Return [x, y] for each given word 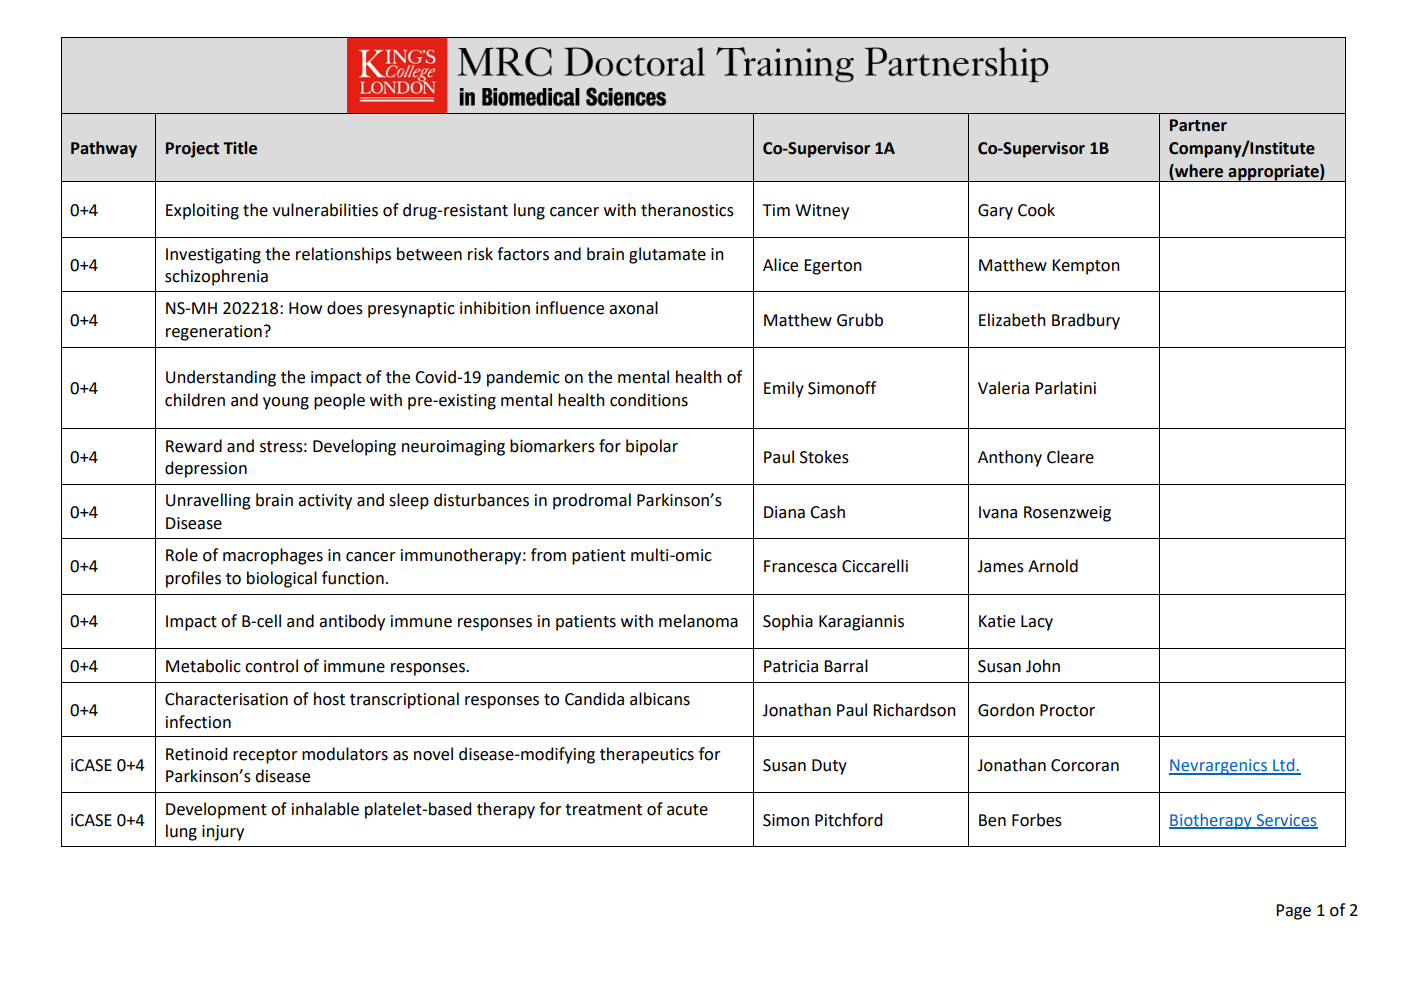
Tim [776, 210]
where [1198, 171]
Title [240, 148]
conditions [649, 400]
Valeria [1003, 388]
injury [223, 833]
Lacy [1037, 623]
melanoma [698, 621]
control [271, 666]
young [286, 403]
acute [687, 810]
